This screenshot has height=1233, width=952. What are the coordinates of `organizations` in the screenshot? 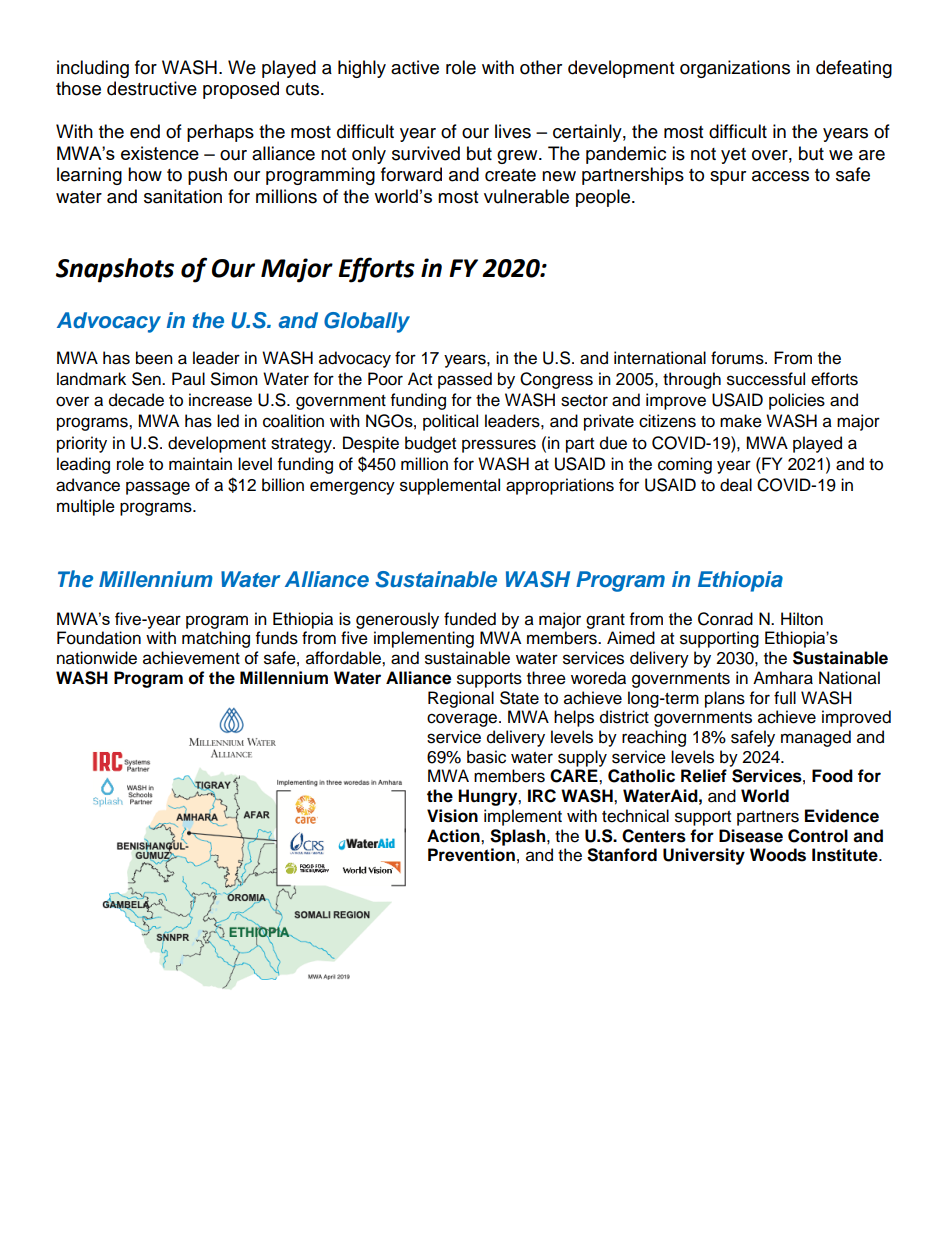 It's located at (735, 69).
